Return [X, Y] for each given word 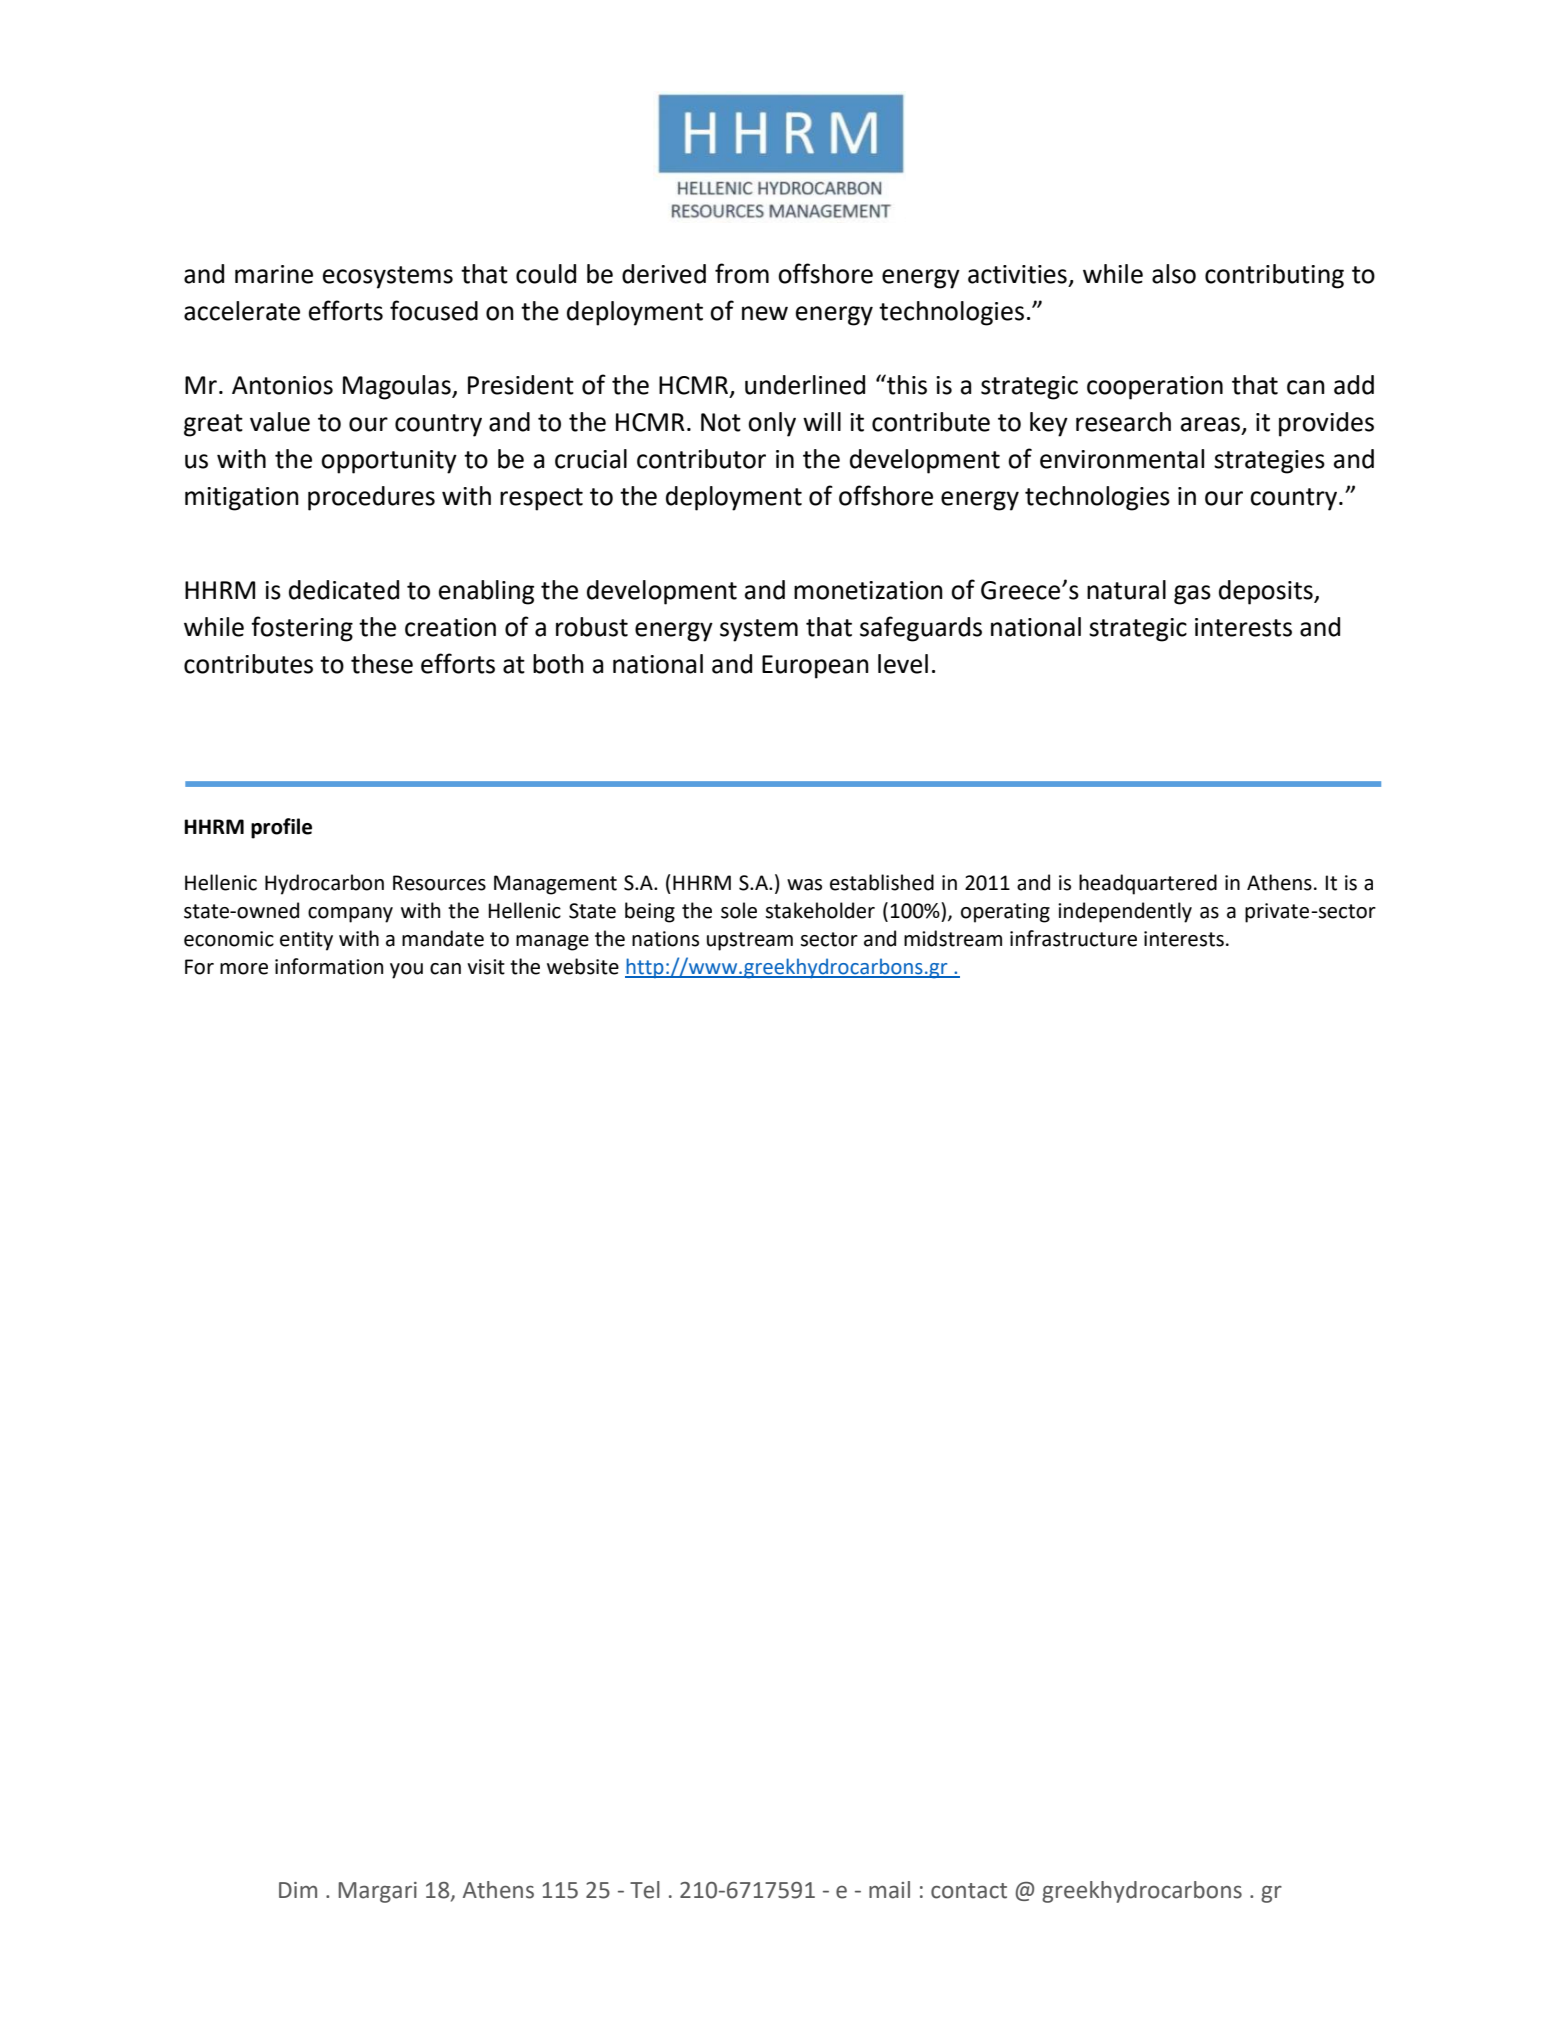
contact [969, 1891]
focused [434, 310]
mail [889, 1890]
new [765, 313]
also [1174, 274]
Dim [298, 1890]
